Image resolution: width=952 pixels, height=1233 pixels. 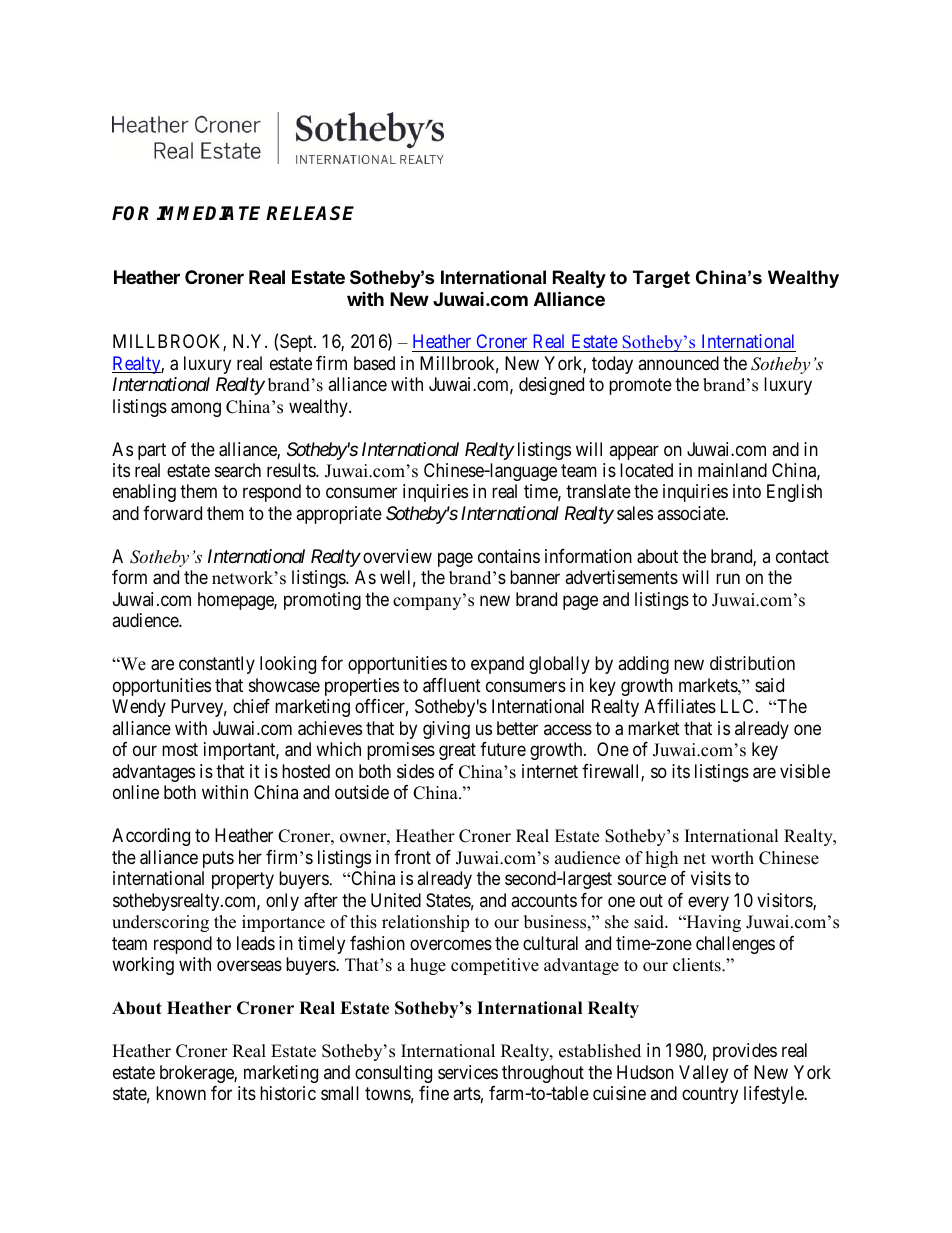 I want to click on search, so click(x=238, y=470).
